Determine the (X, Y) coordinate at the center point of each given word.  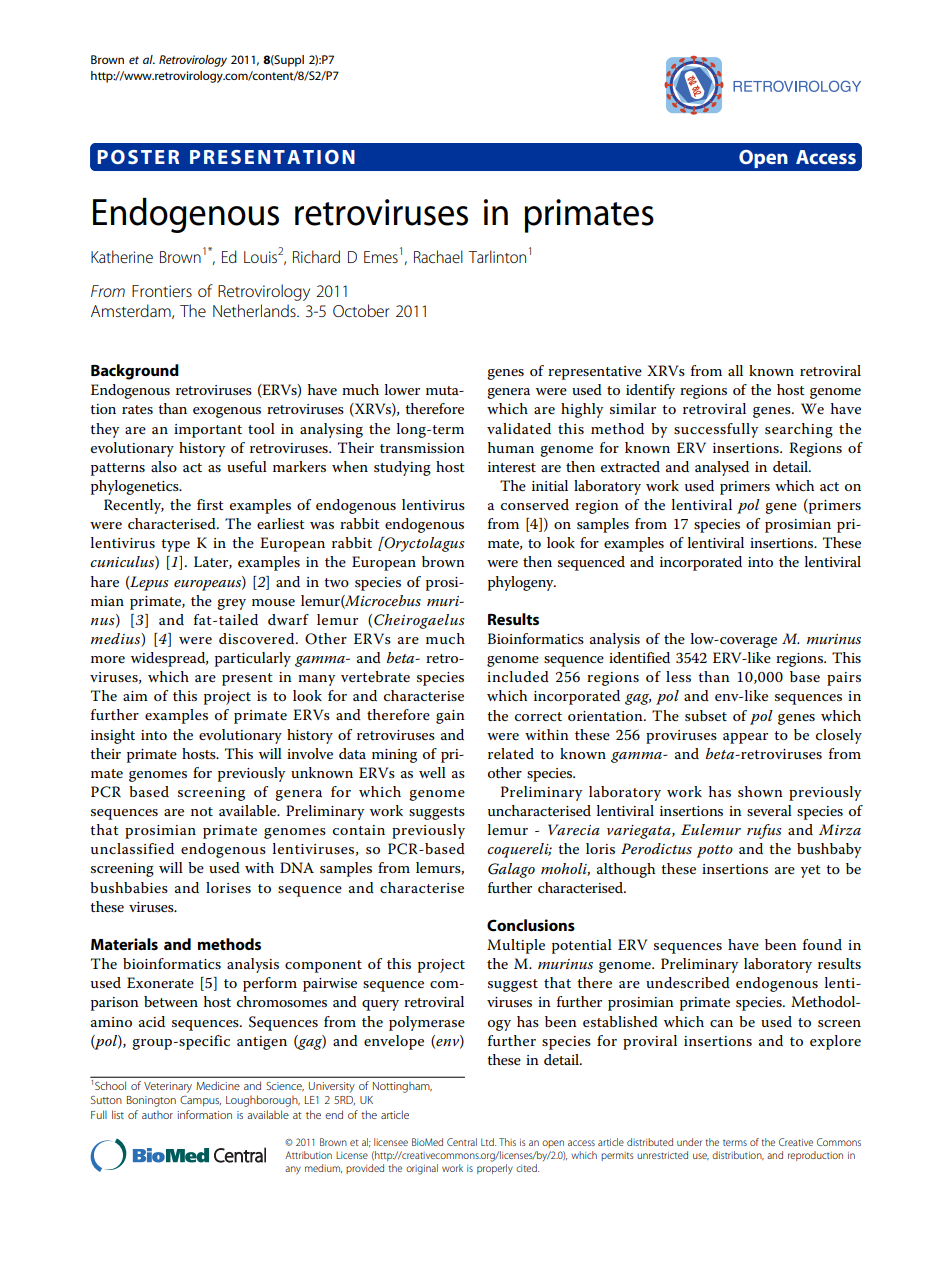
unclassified (132, 848)
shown (760, 791)
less (678, 676)
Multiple (516, 946)
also (164, 466)
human (511, 447)
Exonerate (160, 982)
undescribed (688, 982)
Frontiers (162, 291)
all (735, 370)
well (432, 772)
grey (231, 604)
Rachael (438, 256)
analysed (722, 468)
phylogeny (522, 583)
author (157, 1115)
